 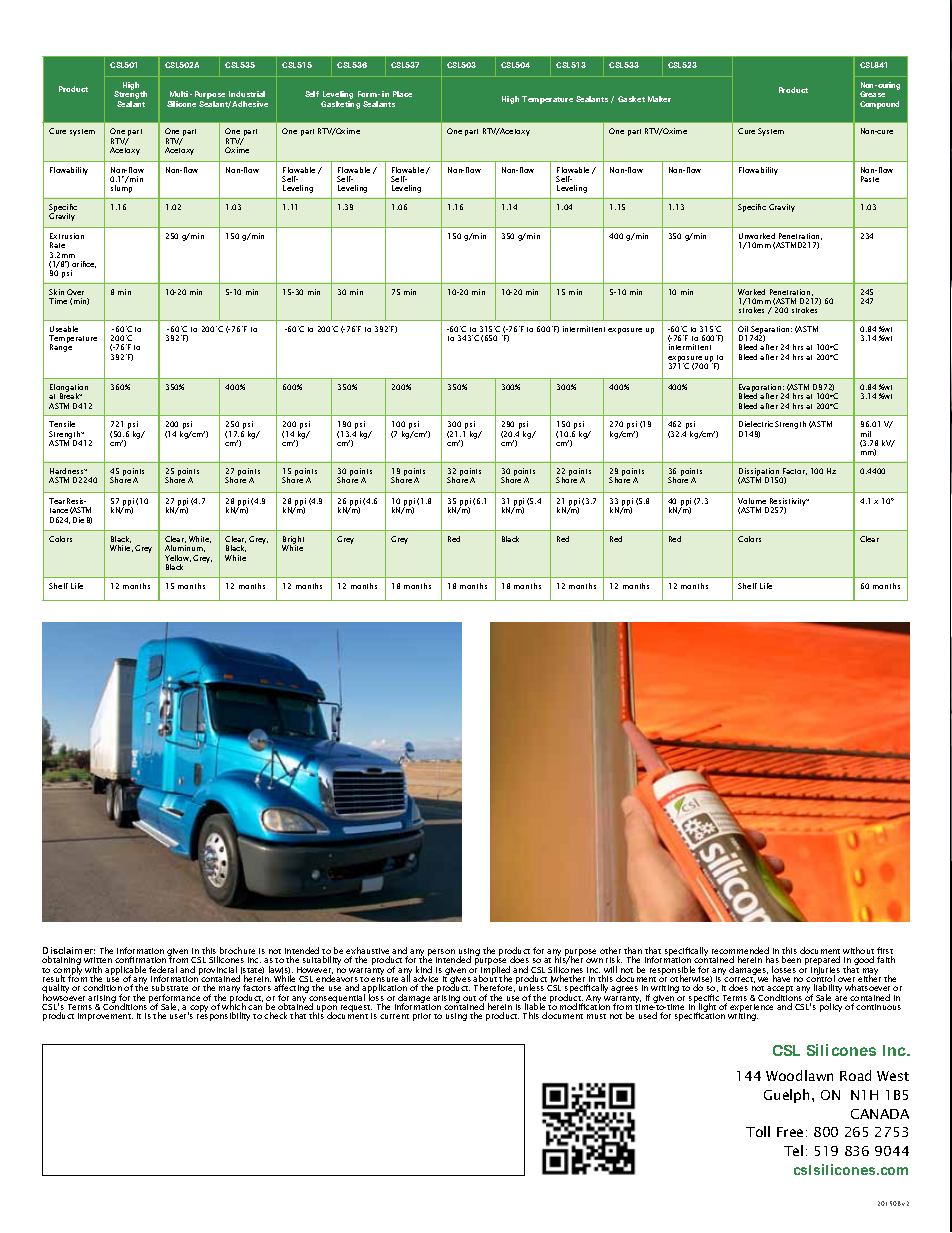 I want to click on Place, so click(x=402, y=94).
